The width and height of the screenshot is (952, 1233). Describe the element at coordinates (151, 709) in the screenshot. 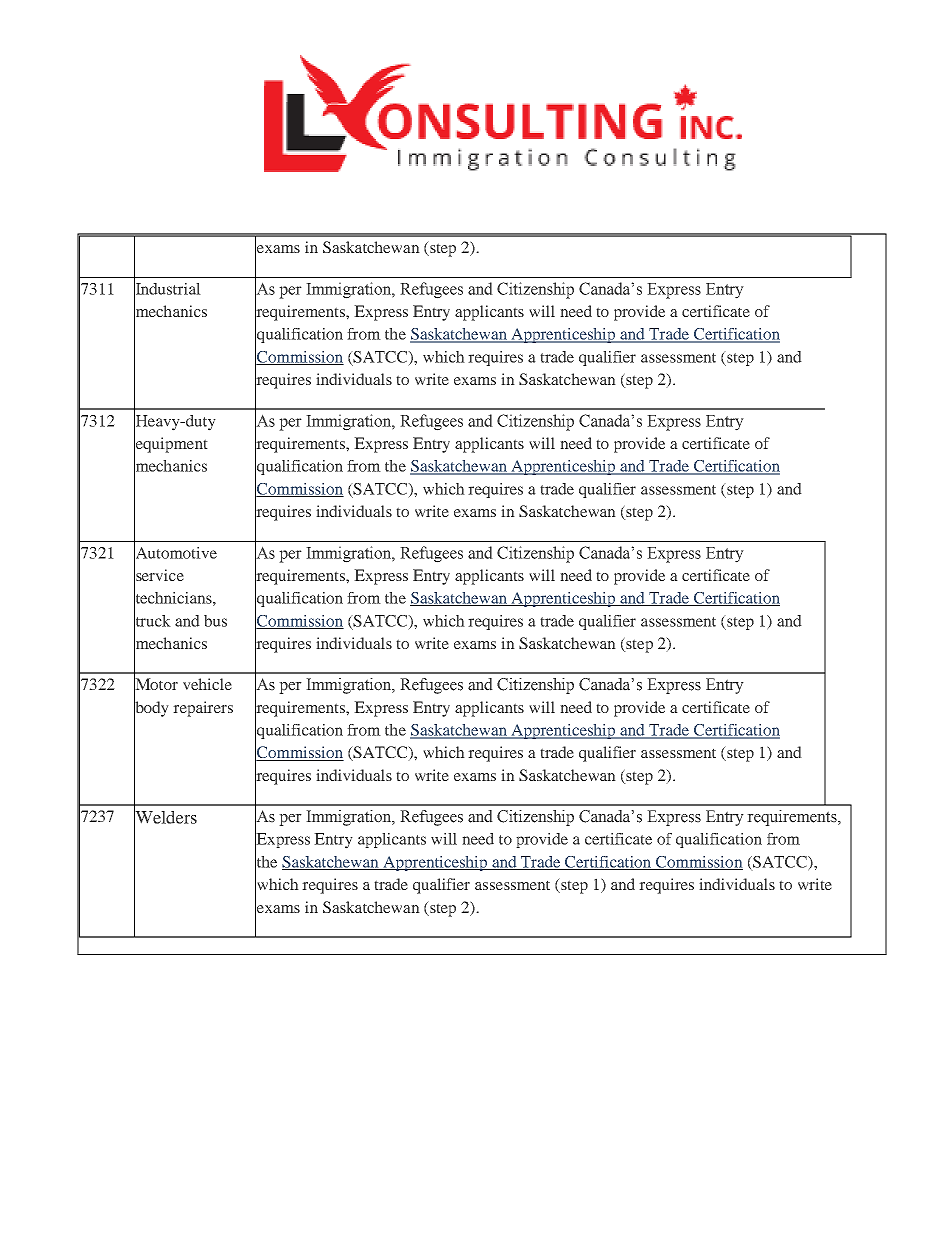

I see `body` at that location.
